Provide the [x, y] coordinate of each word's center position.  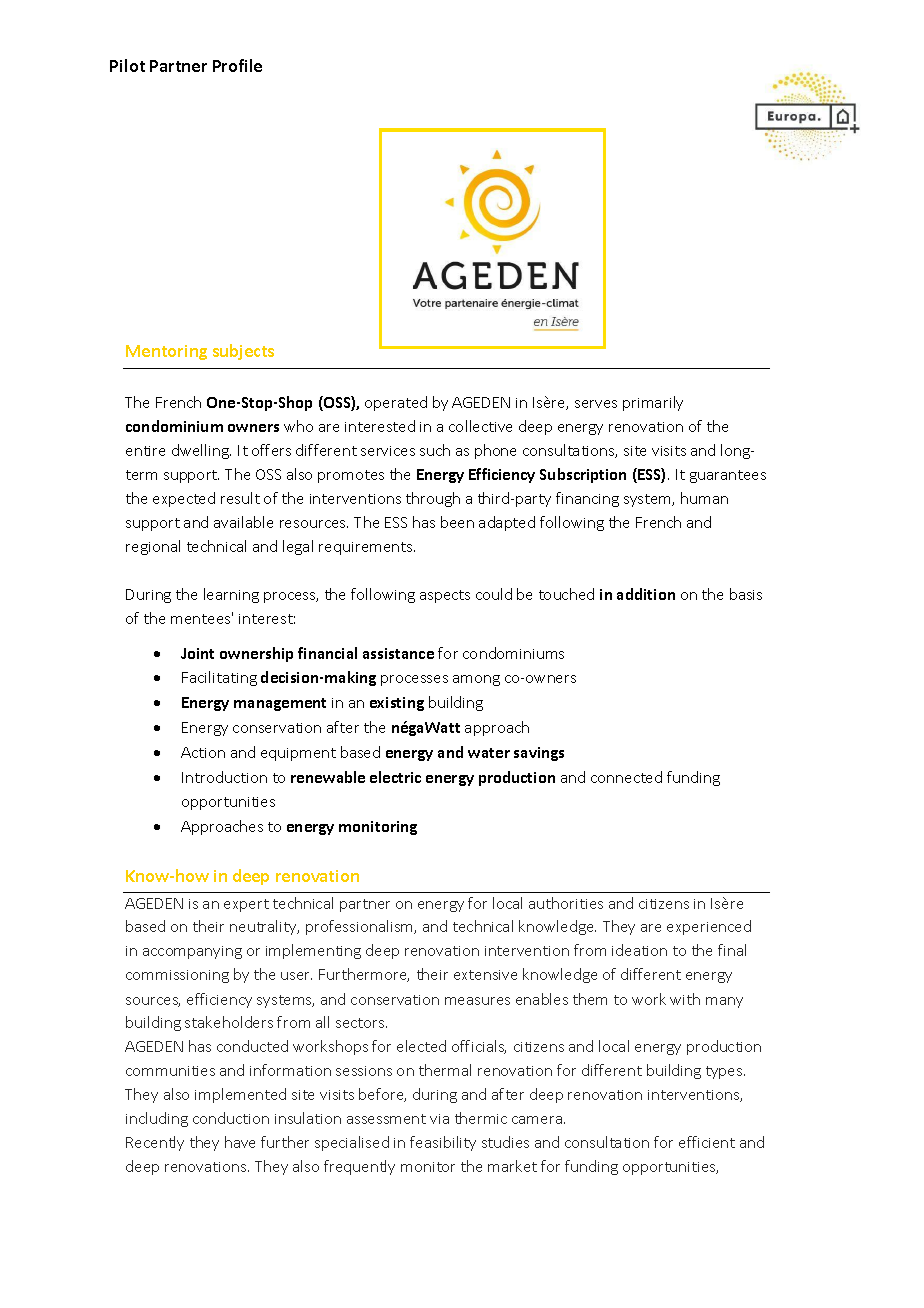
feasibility [443, 1143]
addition [646, 594]
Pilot [127, 65]
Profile [237, 65]
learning [231, 595]
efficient [707, 1142]
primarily [653, 403]
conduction [231, 1118]
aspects [445, 596]
